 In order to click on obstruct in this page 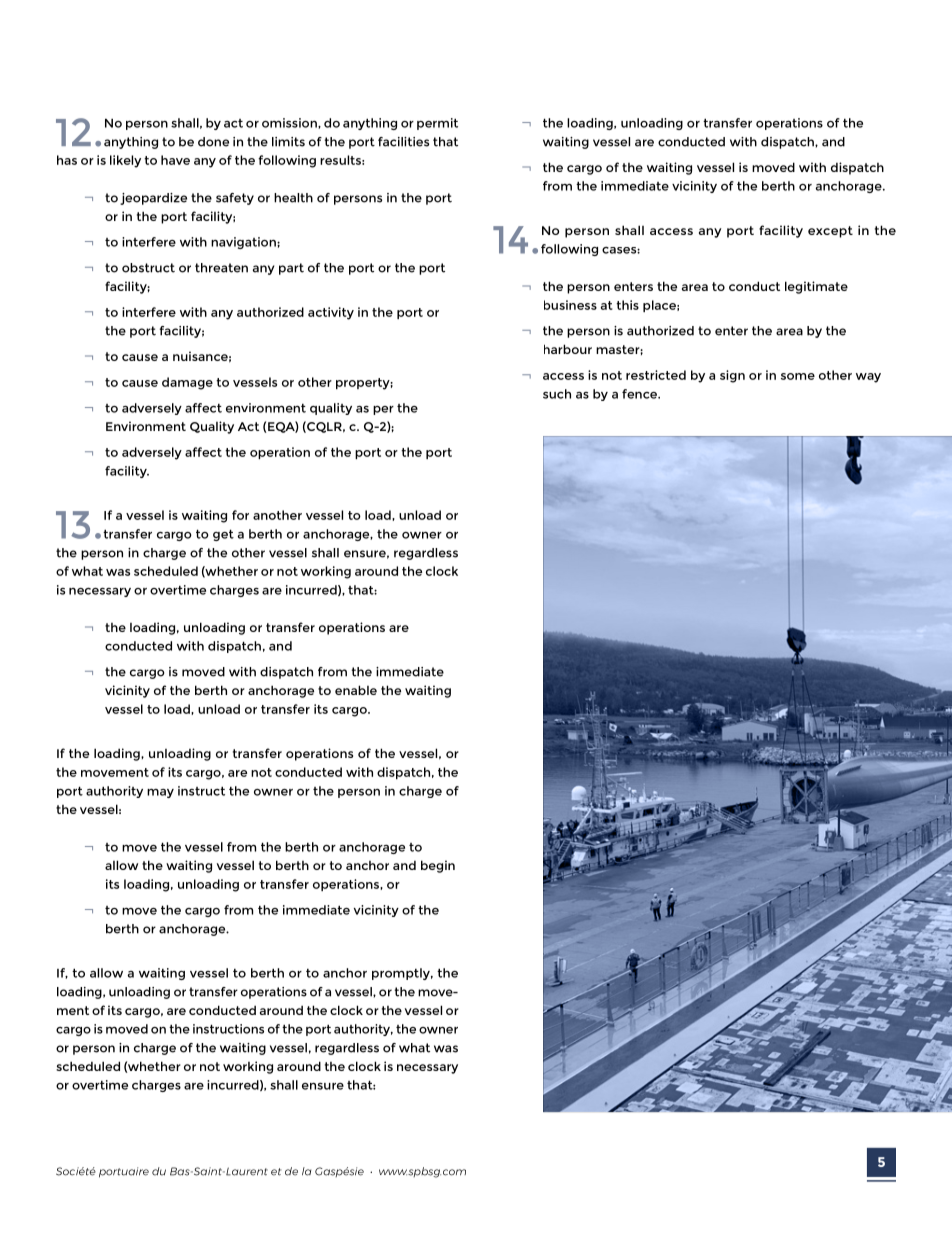, I will do `click(148, 268)`.
